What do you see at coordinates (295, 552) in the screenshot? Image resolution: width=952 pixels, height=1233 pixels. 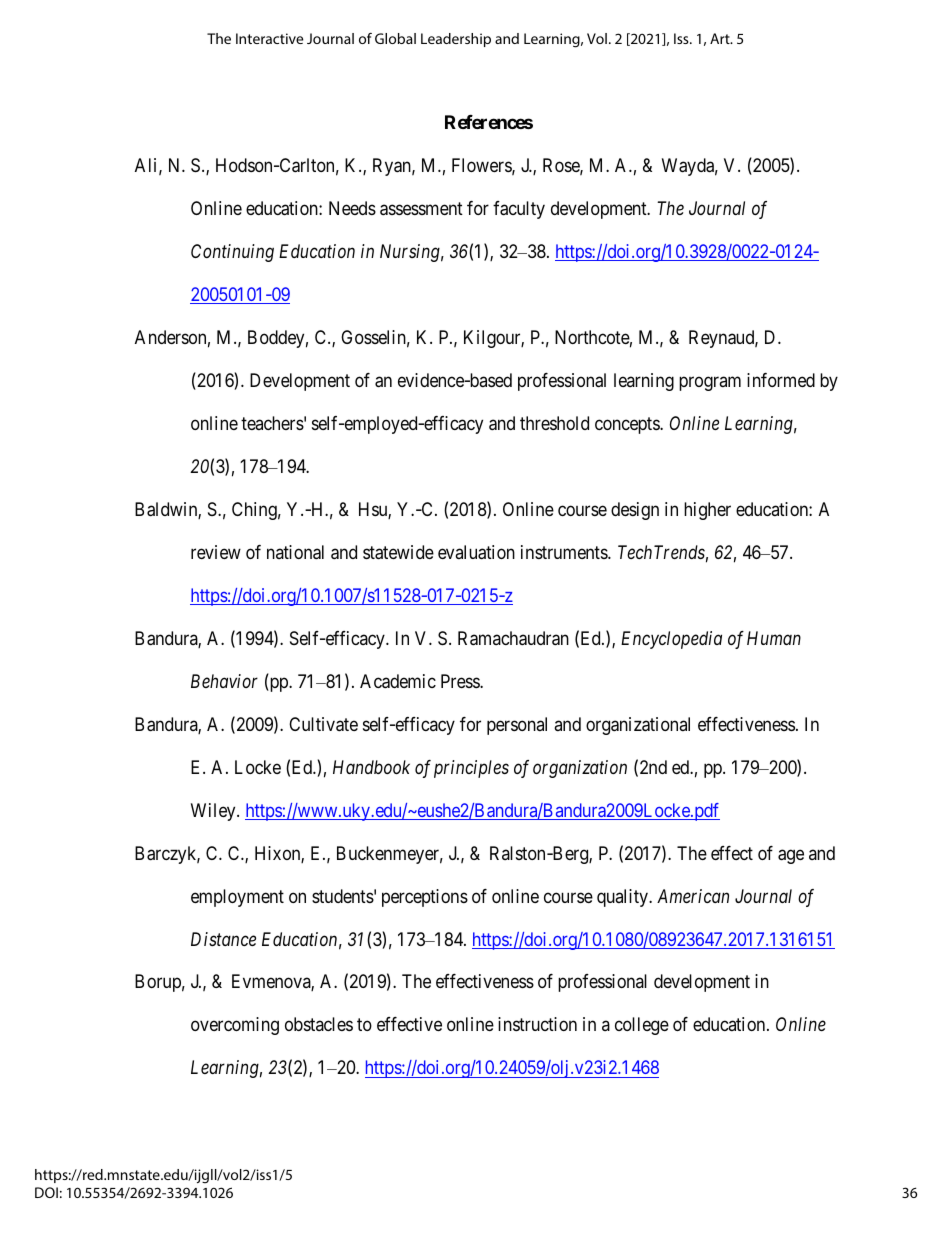 I see `national` at bounding box center [295, 552].
